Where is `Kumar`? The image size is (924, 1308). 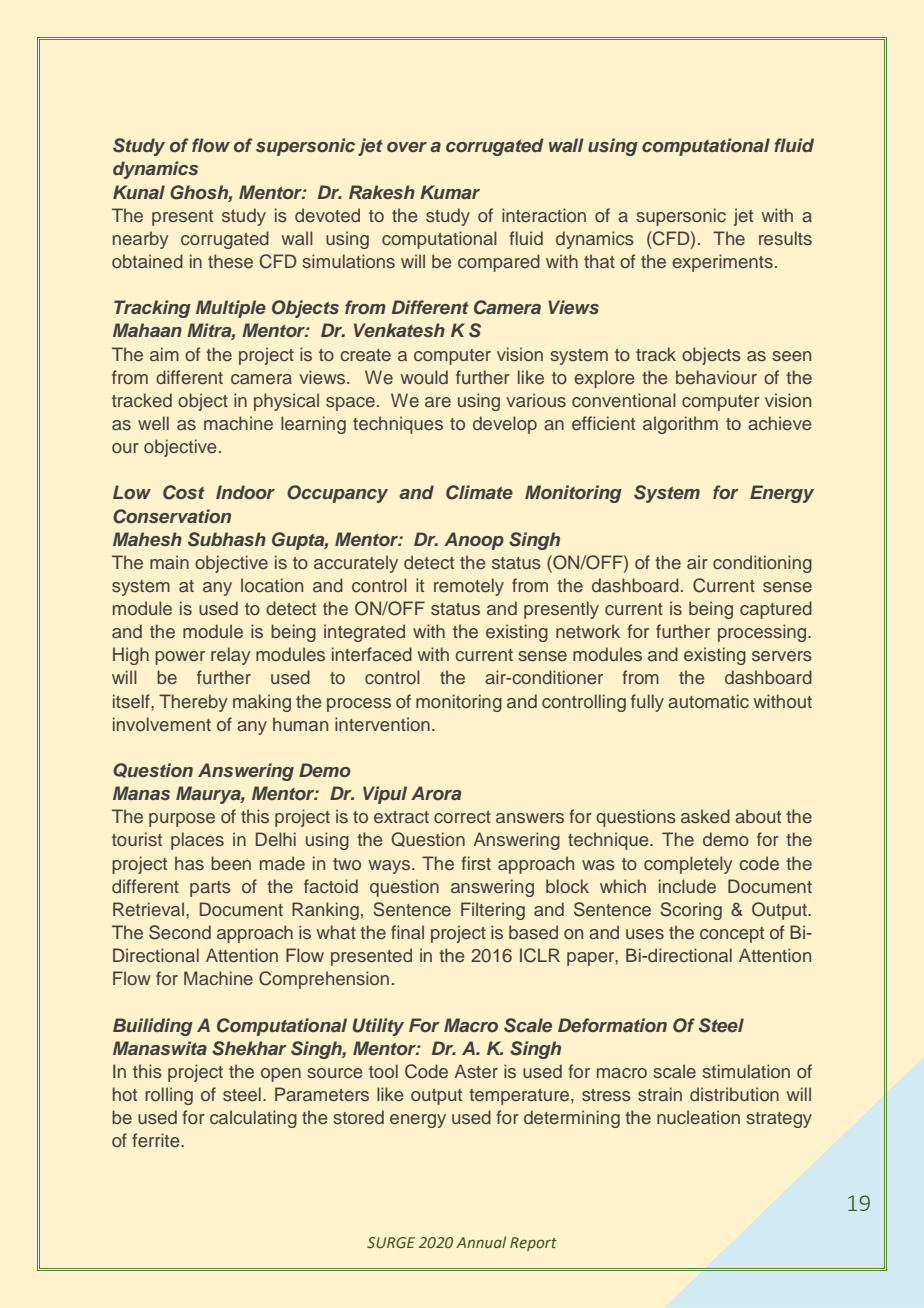 Kumar is located at coordinates (450, 192).
